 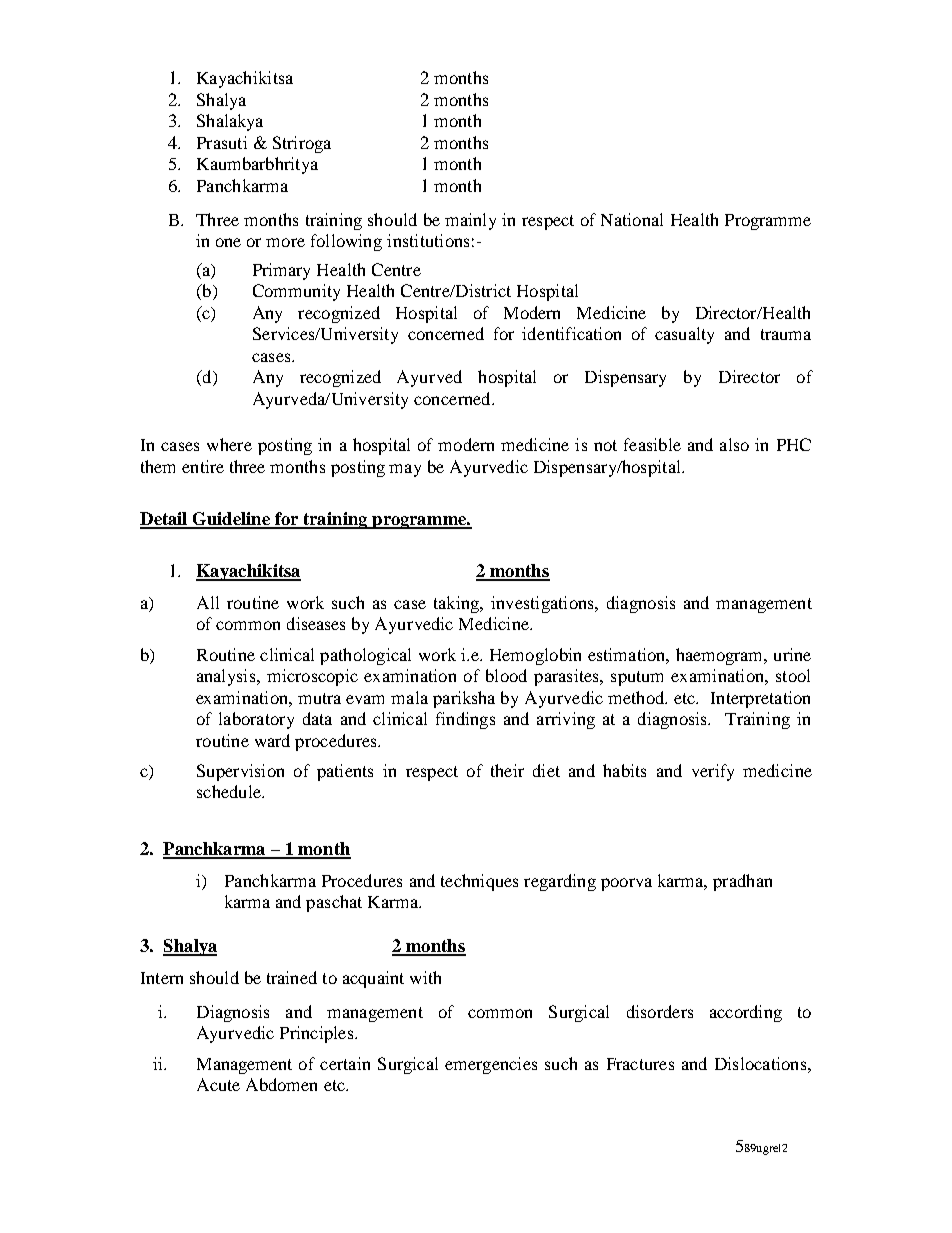 I want to click on National, so click(x=632, y=219).
